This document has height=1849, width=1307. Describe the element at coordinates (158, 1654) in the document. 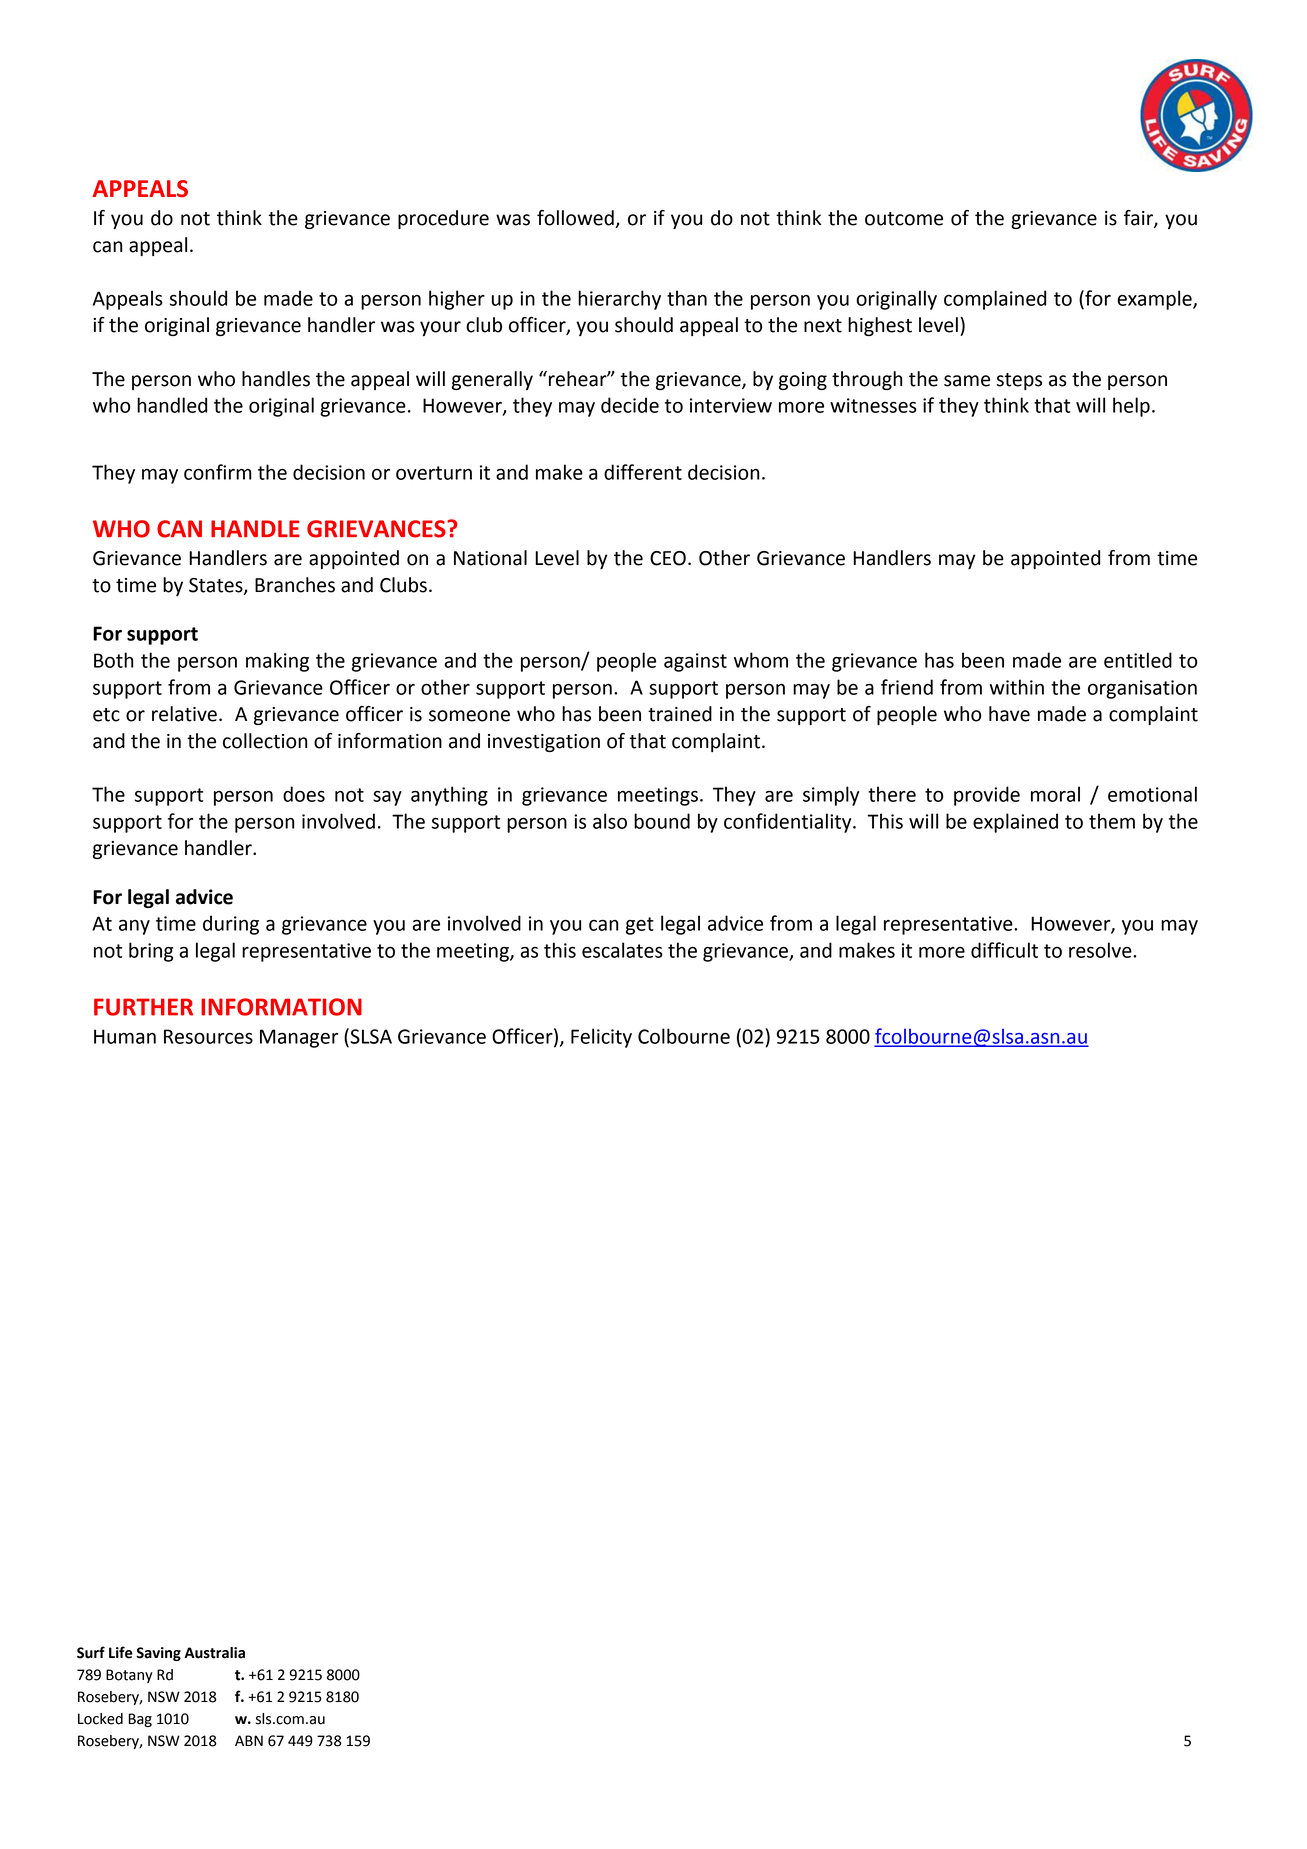

I see `Saving` at that location.
